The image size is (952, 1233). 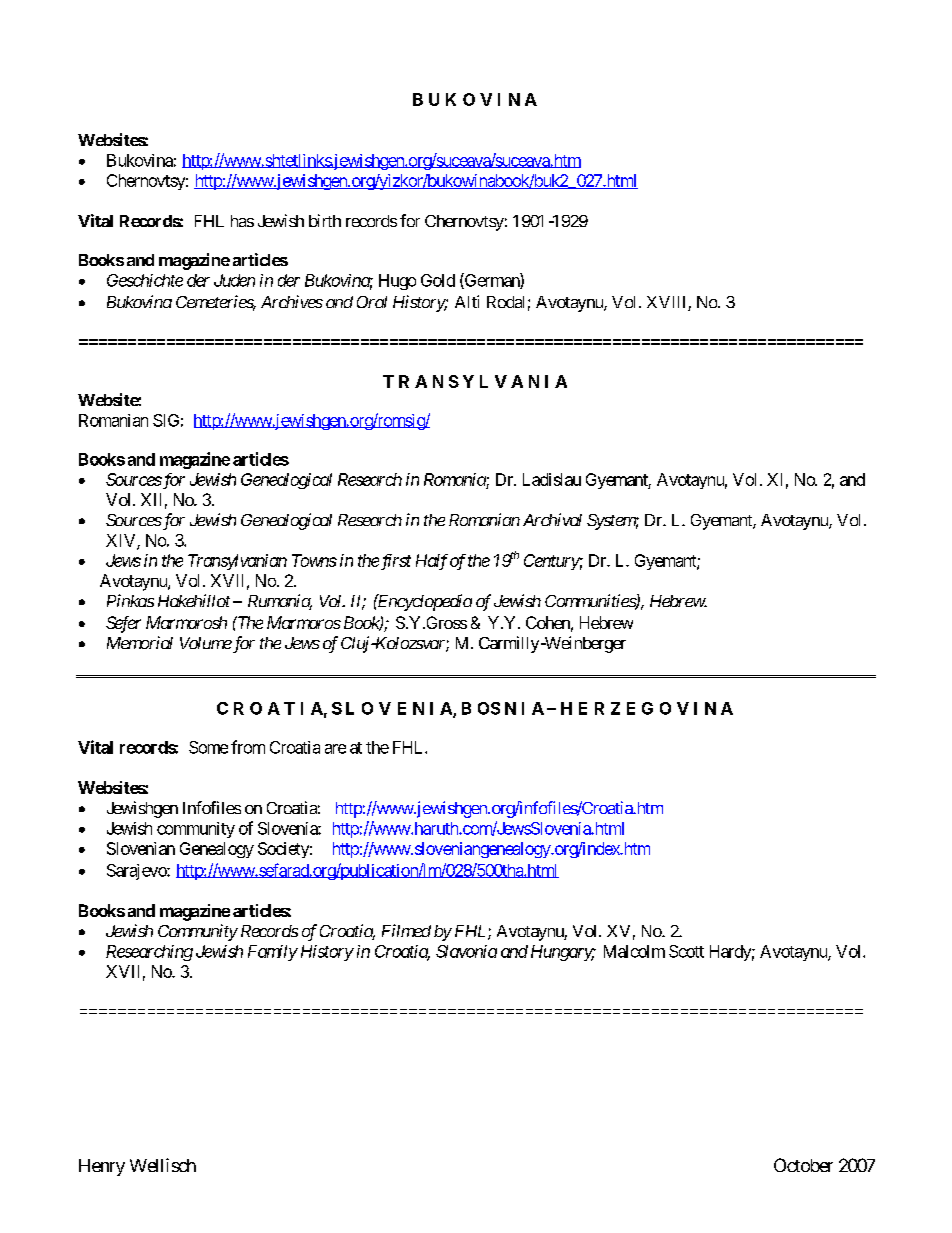 What do you see at coordinates (686, 951) in the page?
I see `Scott` at bounding box center [686, 951].
